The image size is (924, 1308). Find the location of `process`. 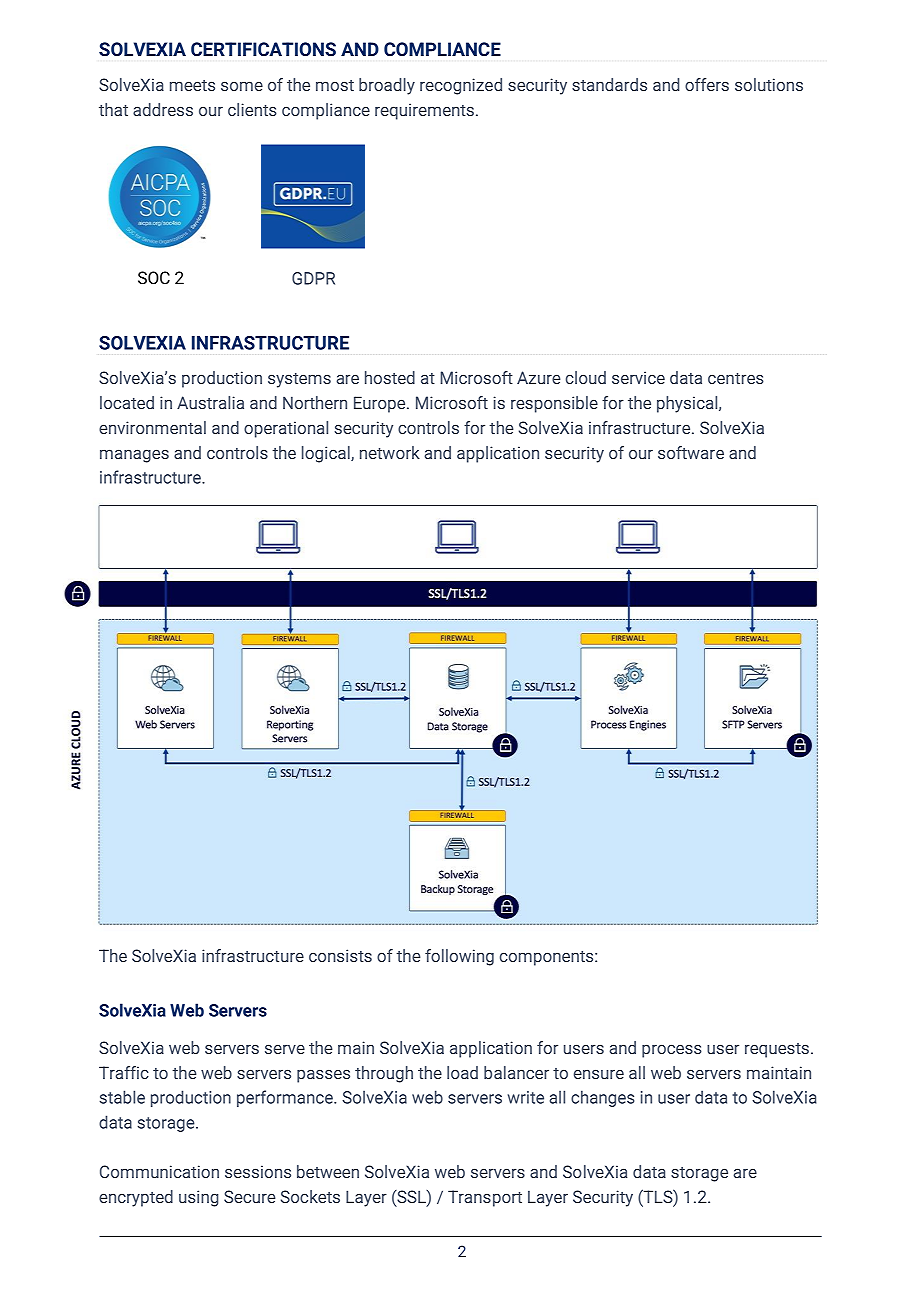

process is located at coordinates (672, 1051).
